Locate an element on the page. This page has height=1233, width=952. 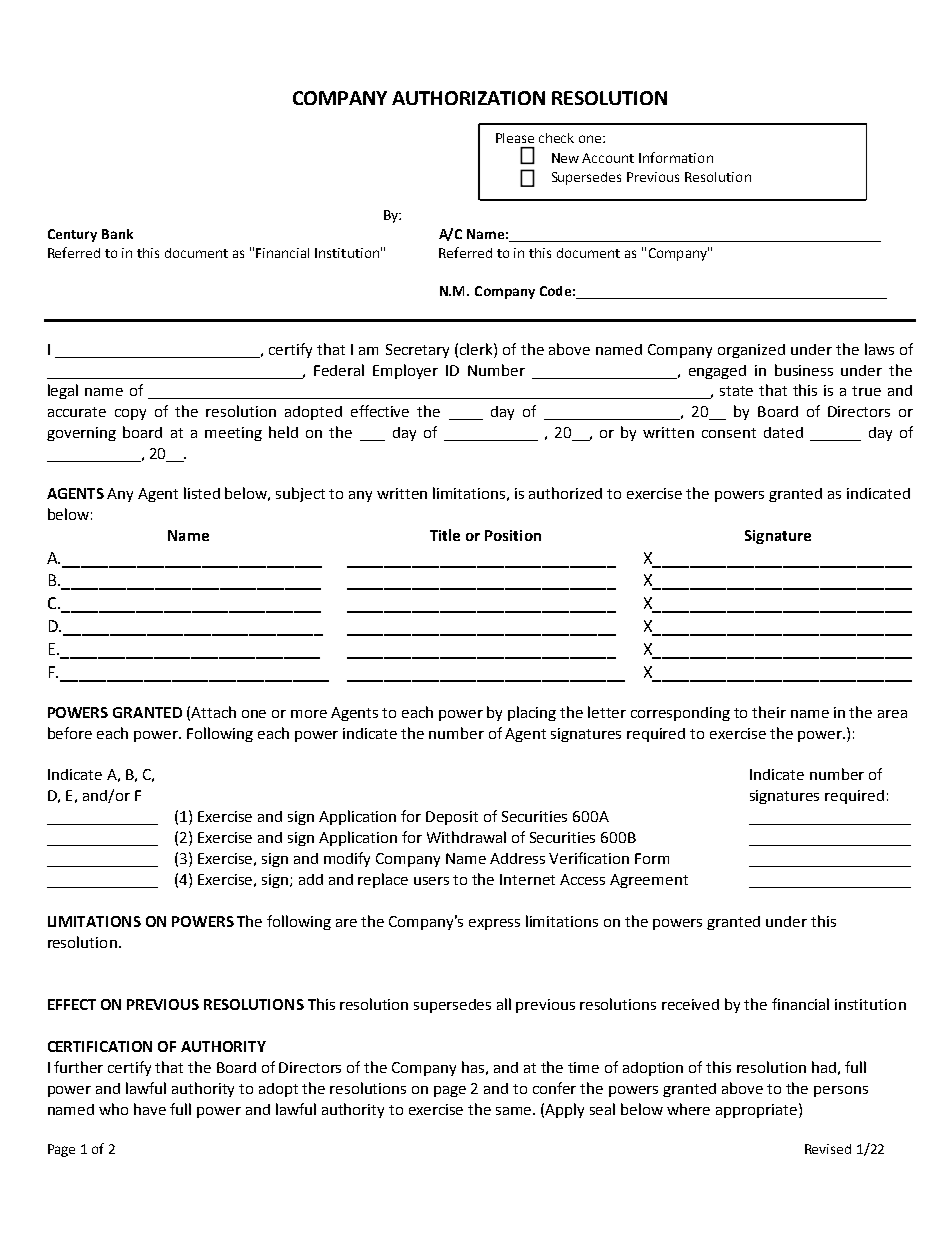
have is located at coordinates (150, 1109).
